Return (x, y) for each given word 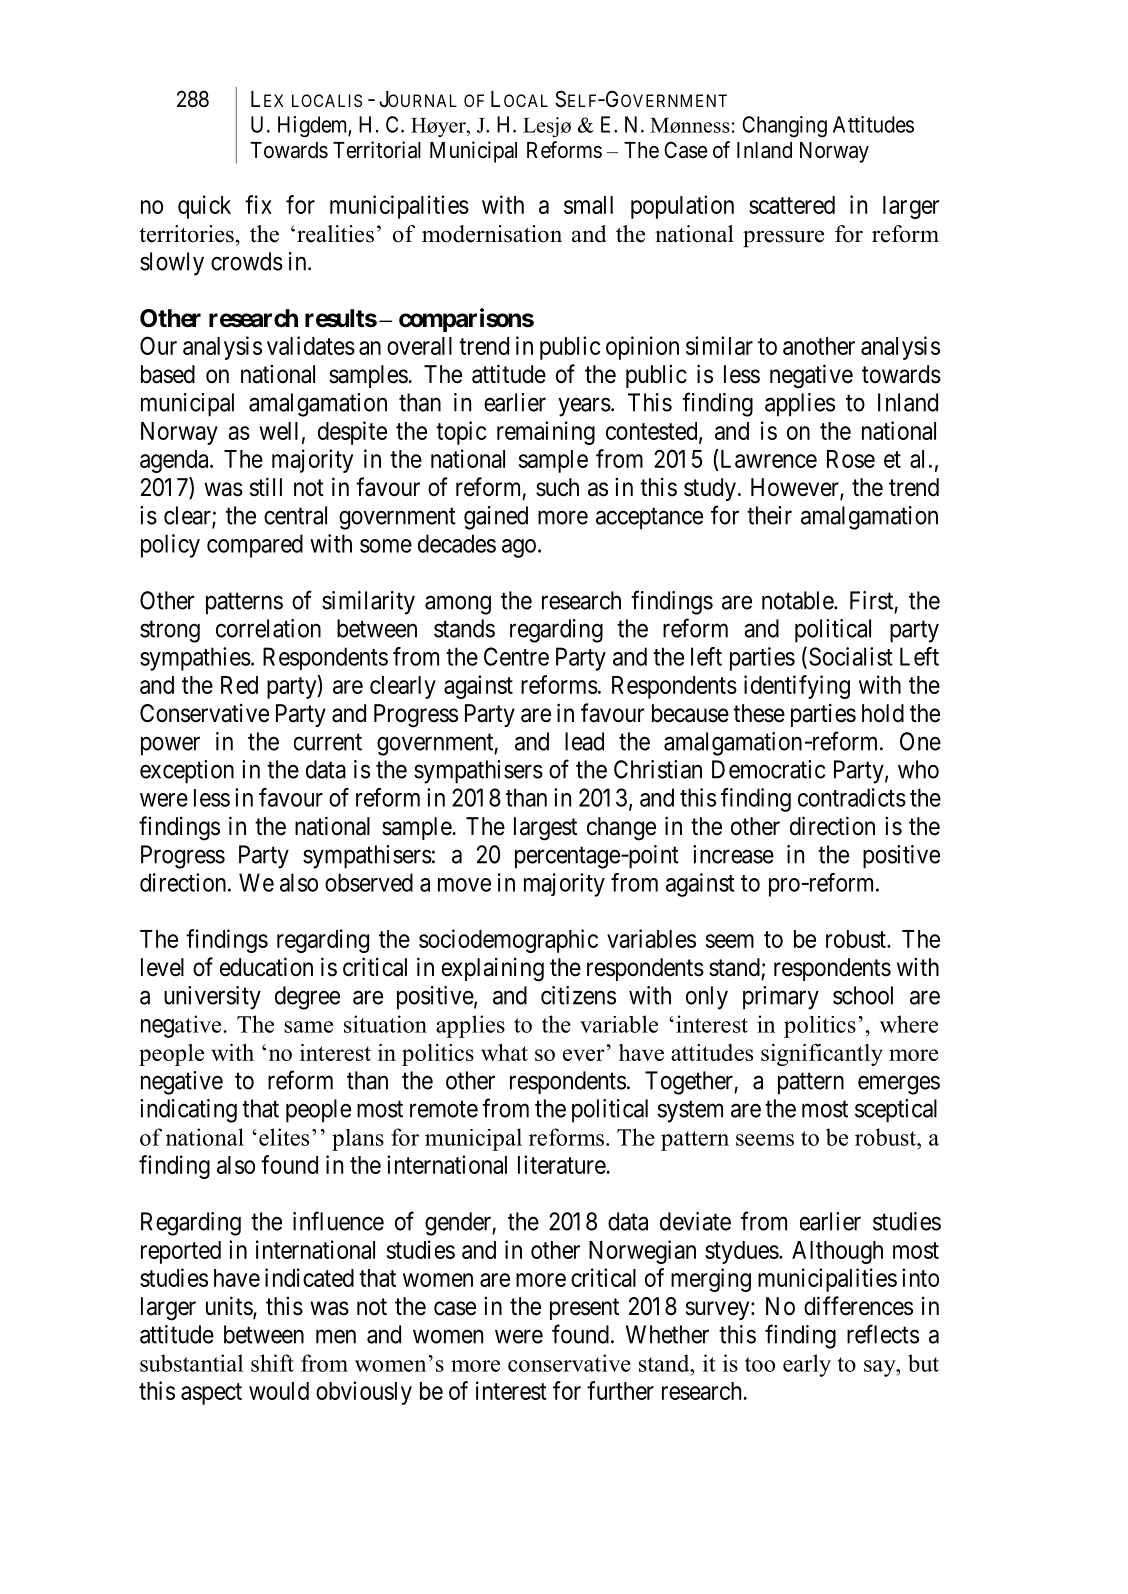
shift (272, 1363)
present (584, 1309)
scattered (792, 205)
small (588, 205)
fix (258, 204)
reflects (883, 1334)
